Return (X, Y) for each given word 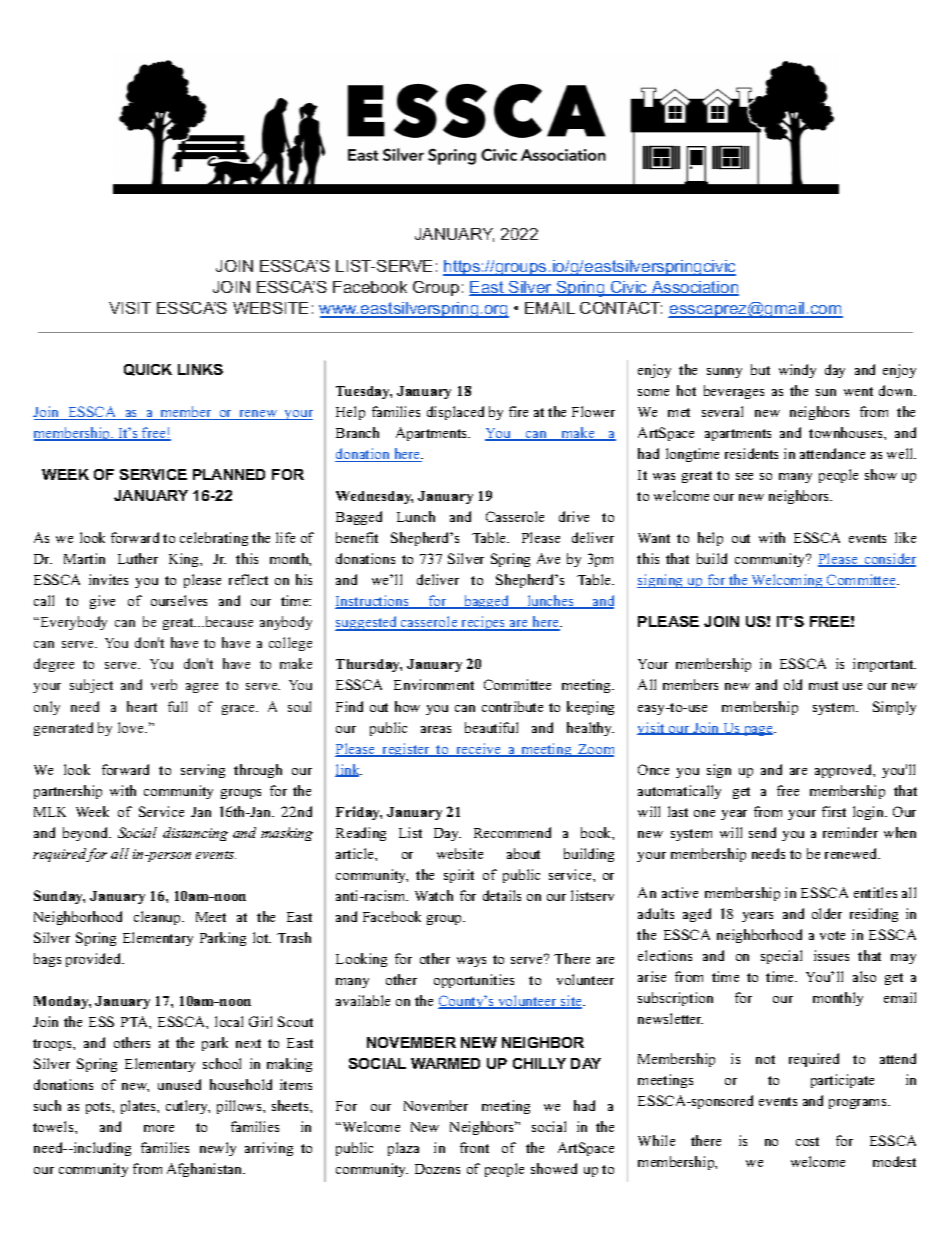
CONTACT (621, 308)
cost (807, 1141)
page (759, 731)
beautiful (491, 727)
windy (797, 371)
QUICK (148, 370)
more (159, 1128)
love (132, 727)
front (474, 1147)
